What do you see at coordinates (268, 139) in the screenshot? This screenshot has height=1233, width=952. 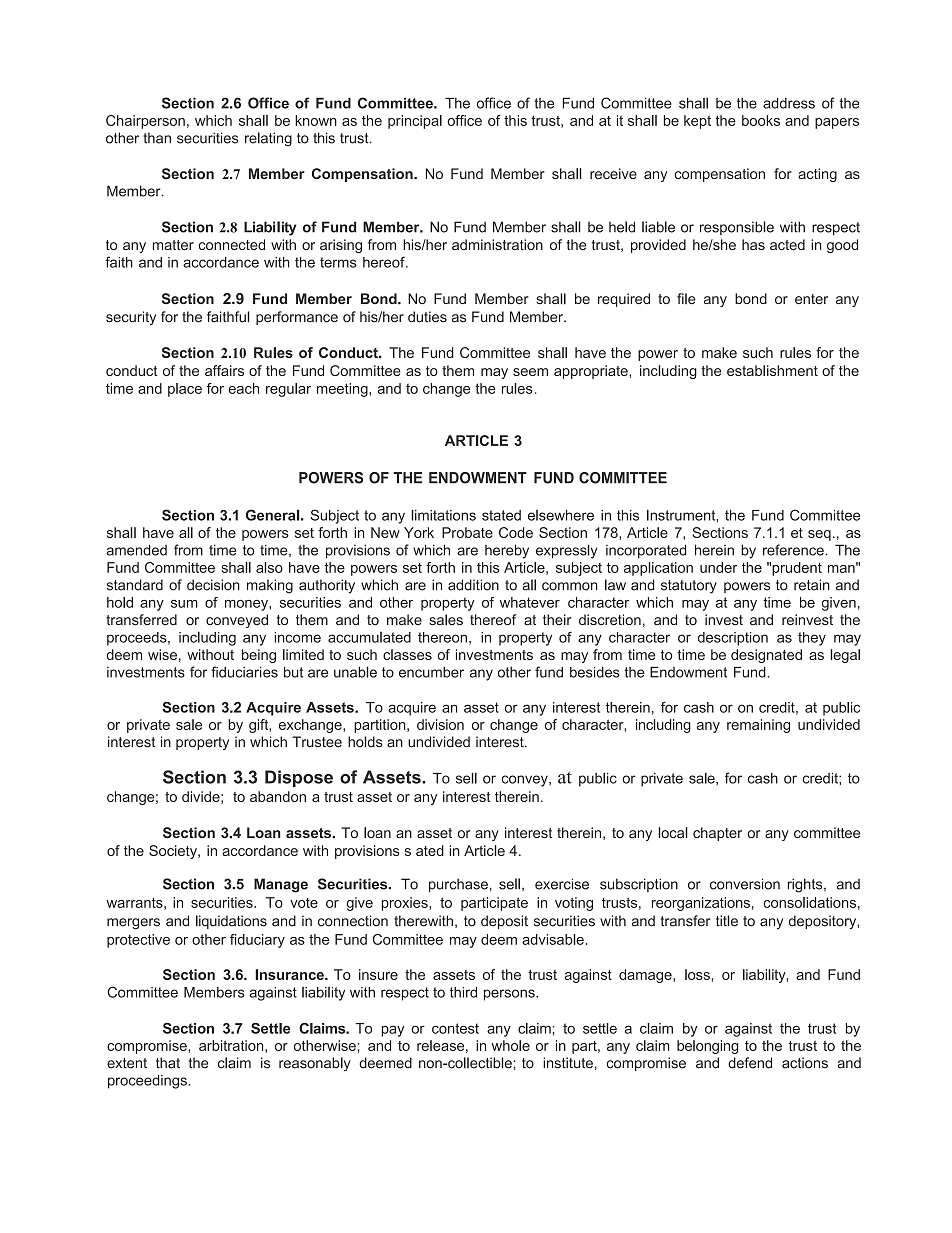 I see `relating` at bounding box center [268, 139].
